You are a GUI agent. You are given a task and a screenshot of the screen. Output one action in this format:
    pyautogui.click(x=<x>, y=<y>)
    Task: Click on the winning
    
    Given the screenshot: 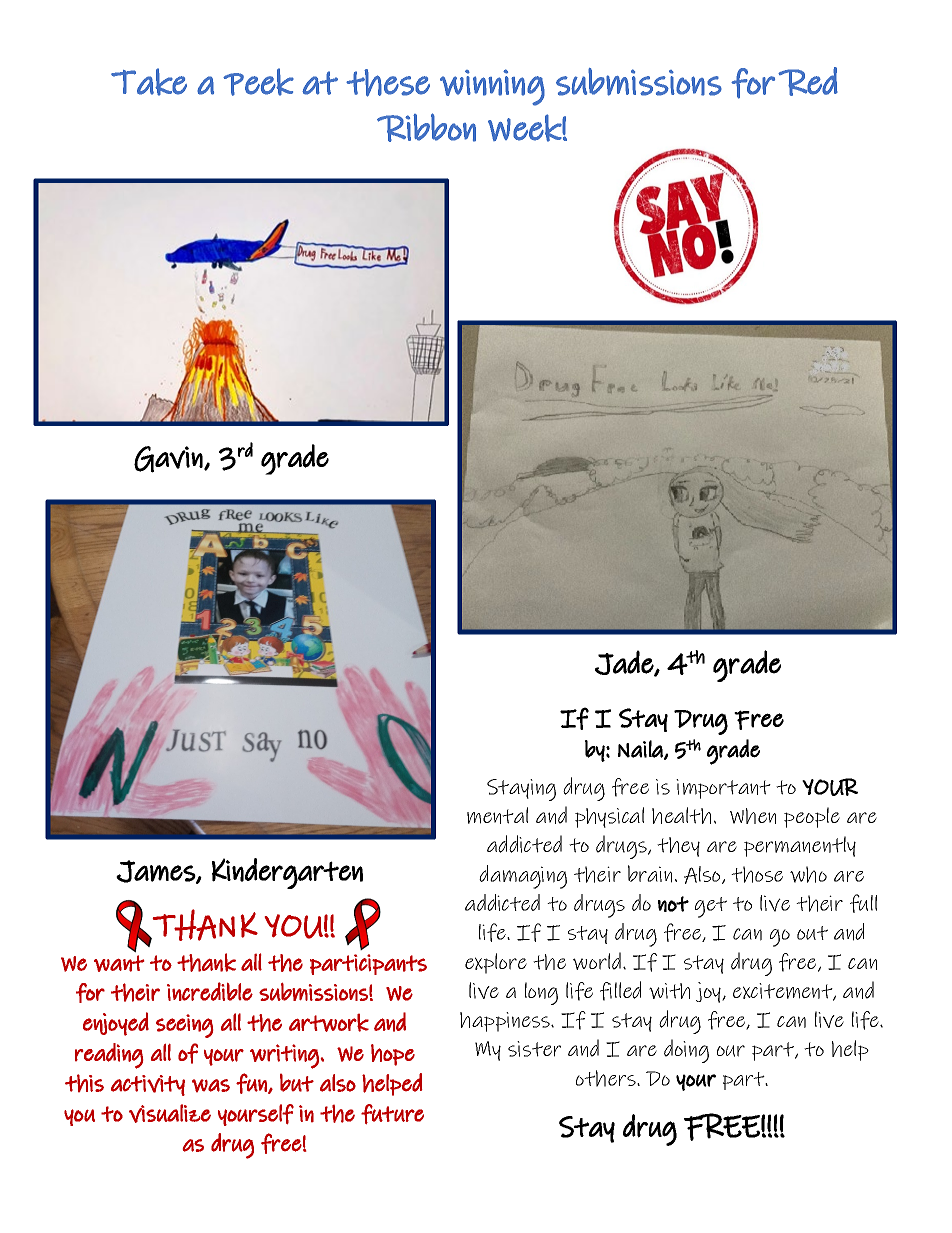 What is the action you would take?
    pyautogui.click(x=492, y=87)
